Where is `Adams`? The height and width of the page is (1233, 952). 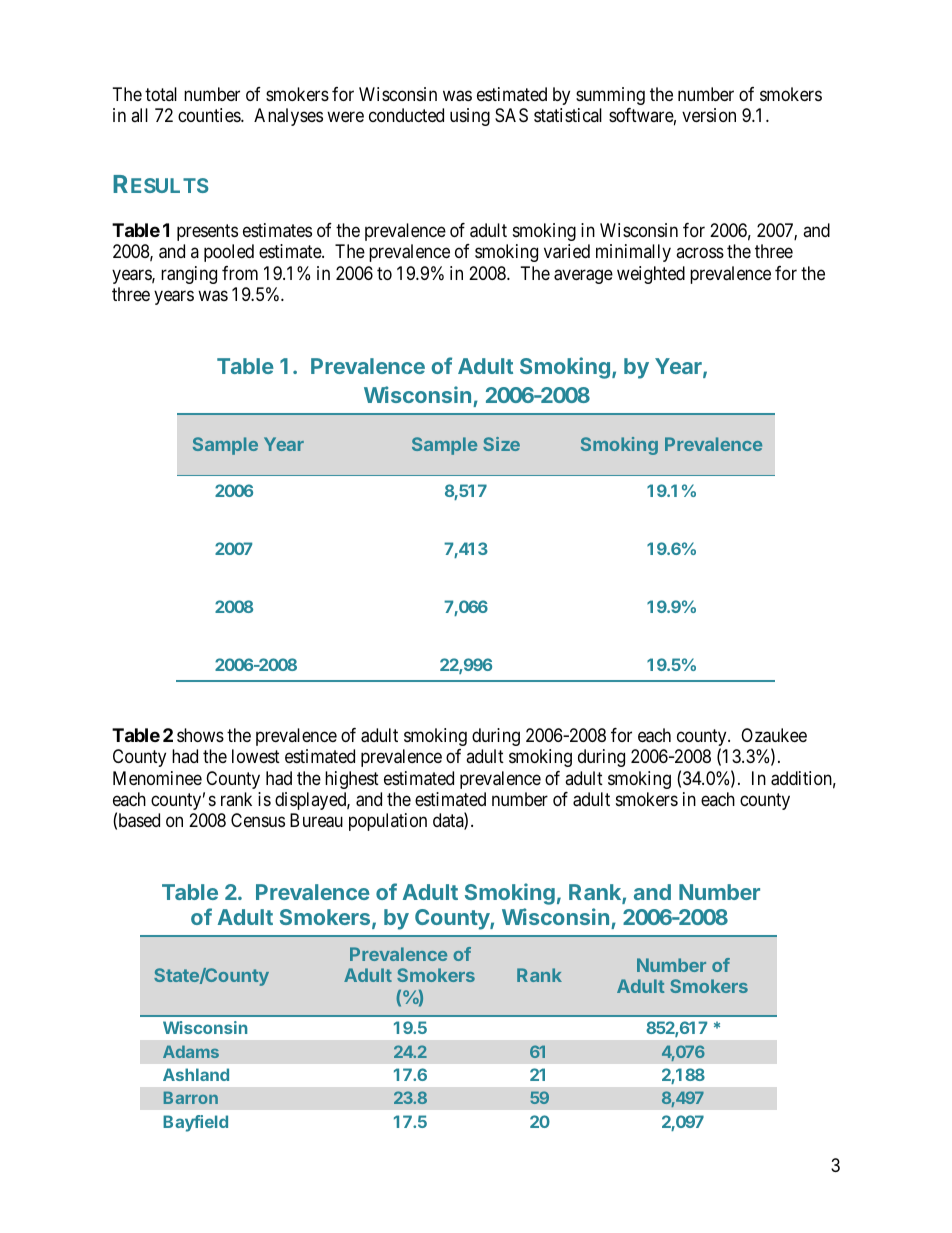 Adams is located at coordinates (191, 1051).
